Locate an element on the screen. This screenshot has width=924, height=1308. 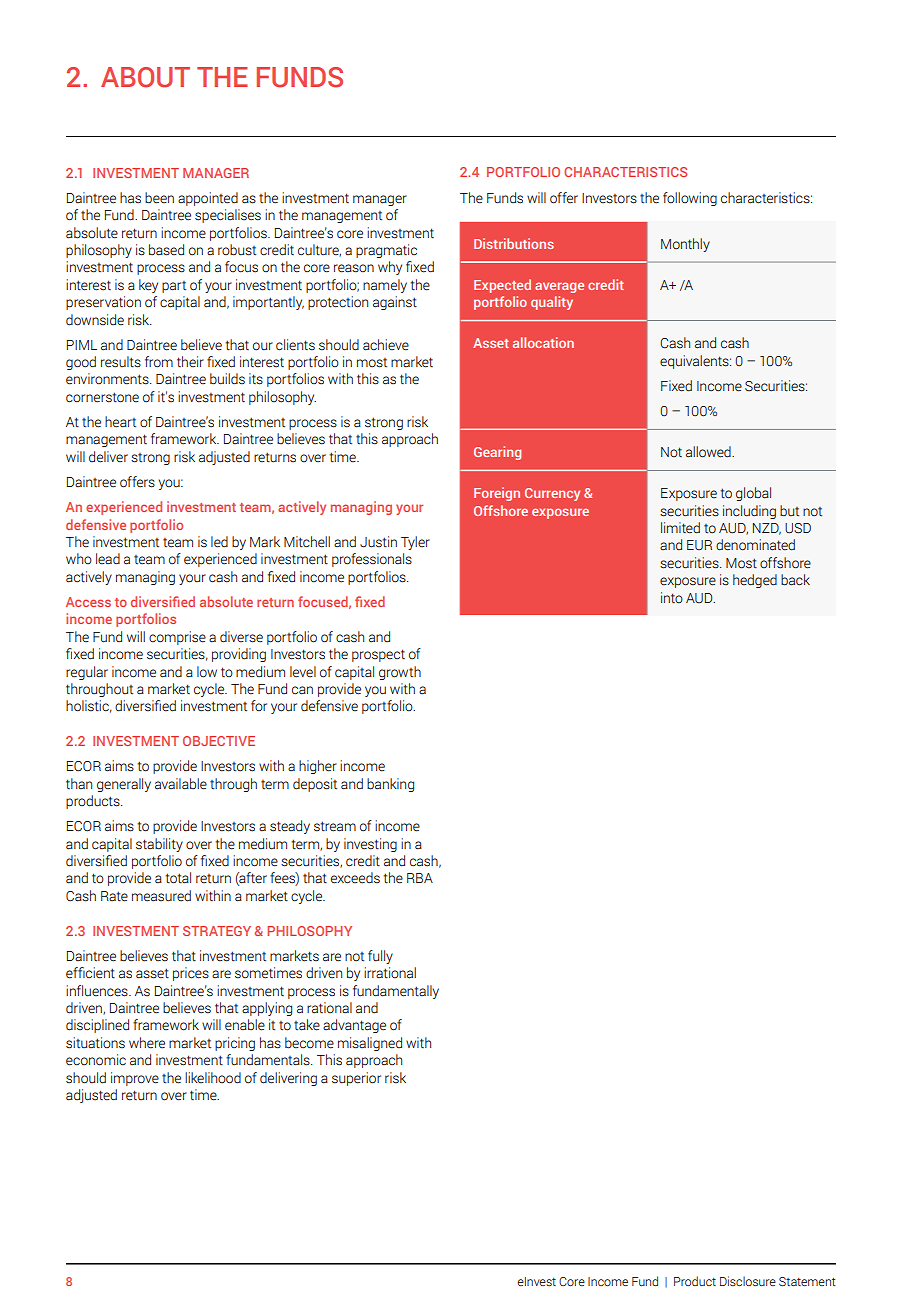
Distributions is located at coordinates (514, 243).
